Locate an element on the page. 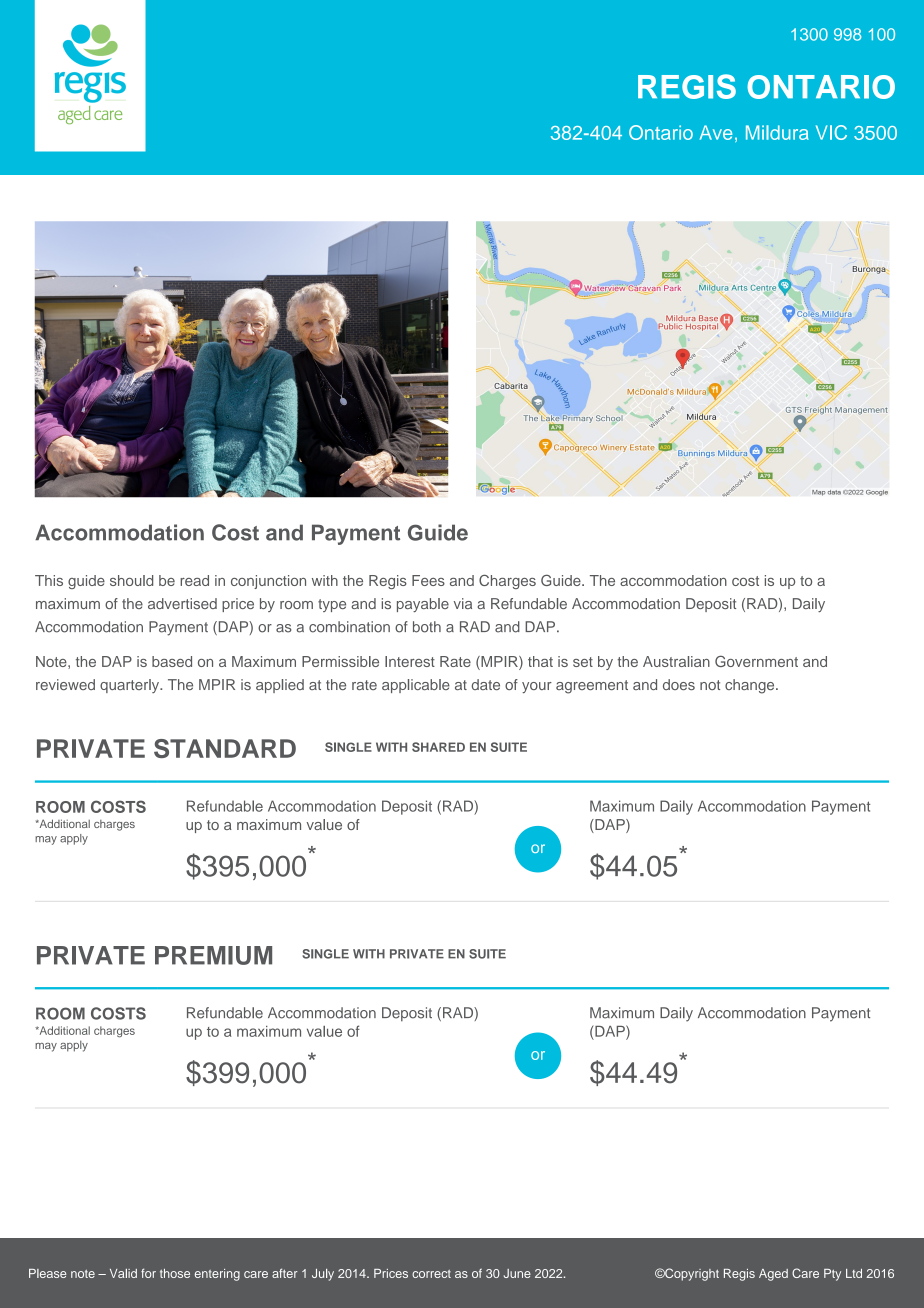  for is located at coordinates (148, 1273).
